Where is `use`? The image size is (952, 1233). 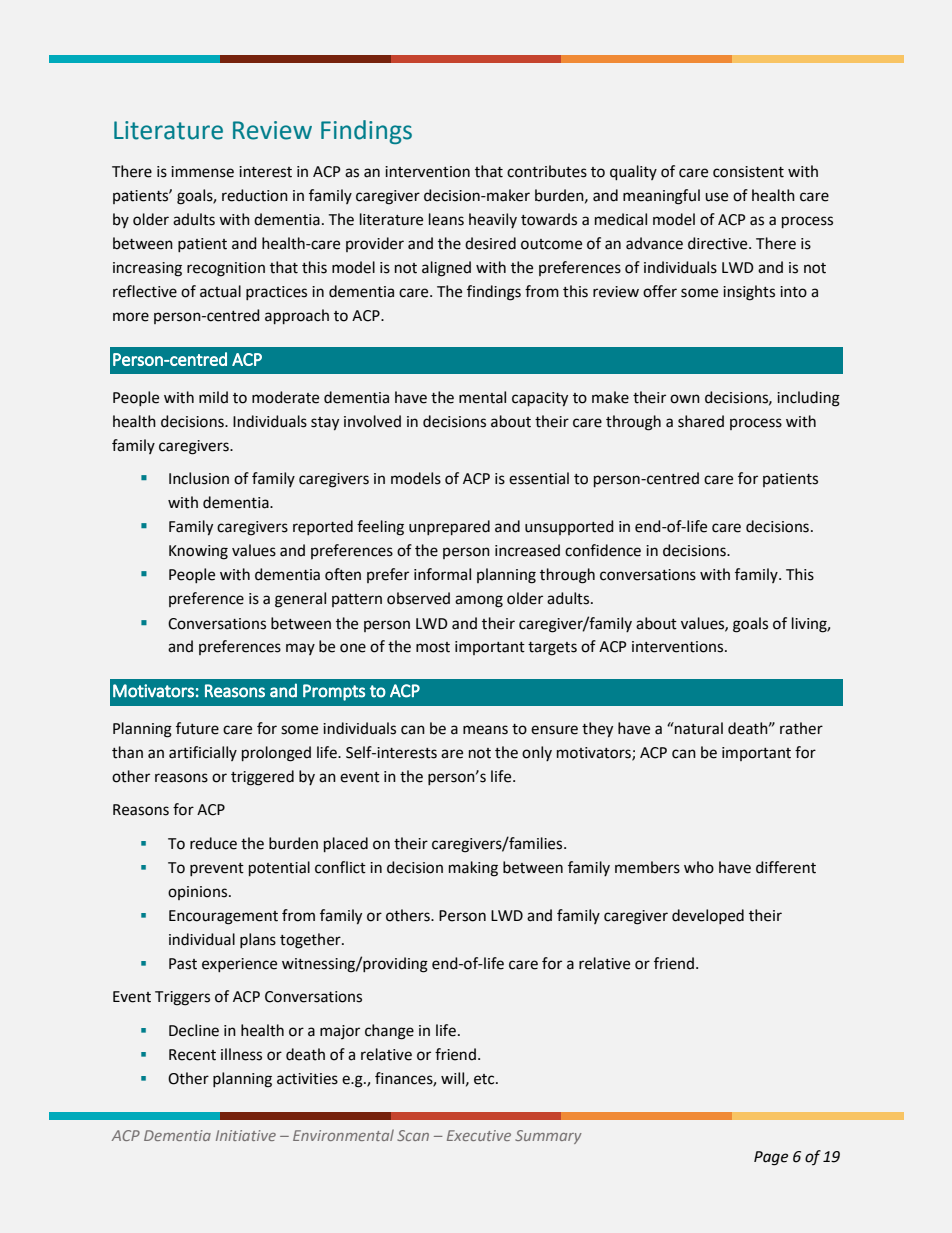 use is located at coordinates (716, 197).
